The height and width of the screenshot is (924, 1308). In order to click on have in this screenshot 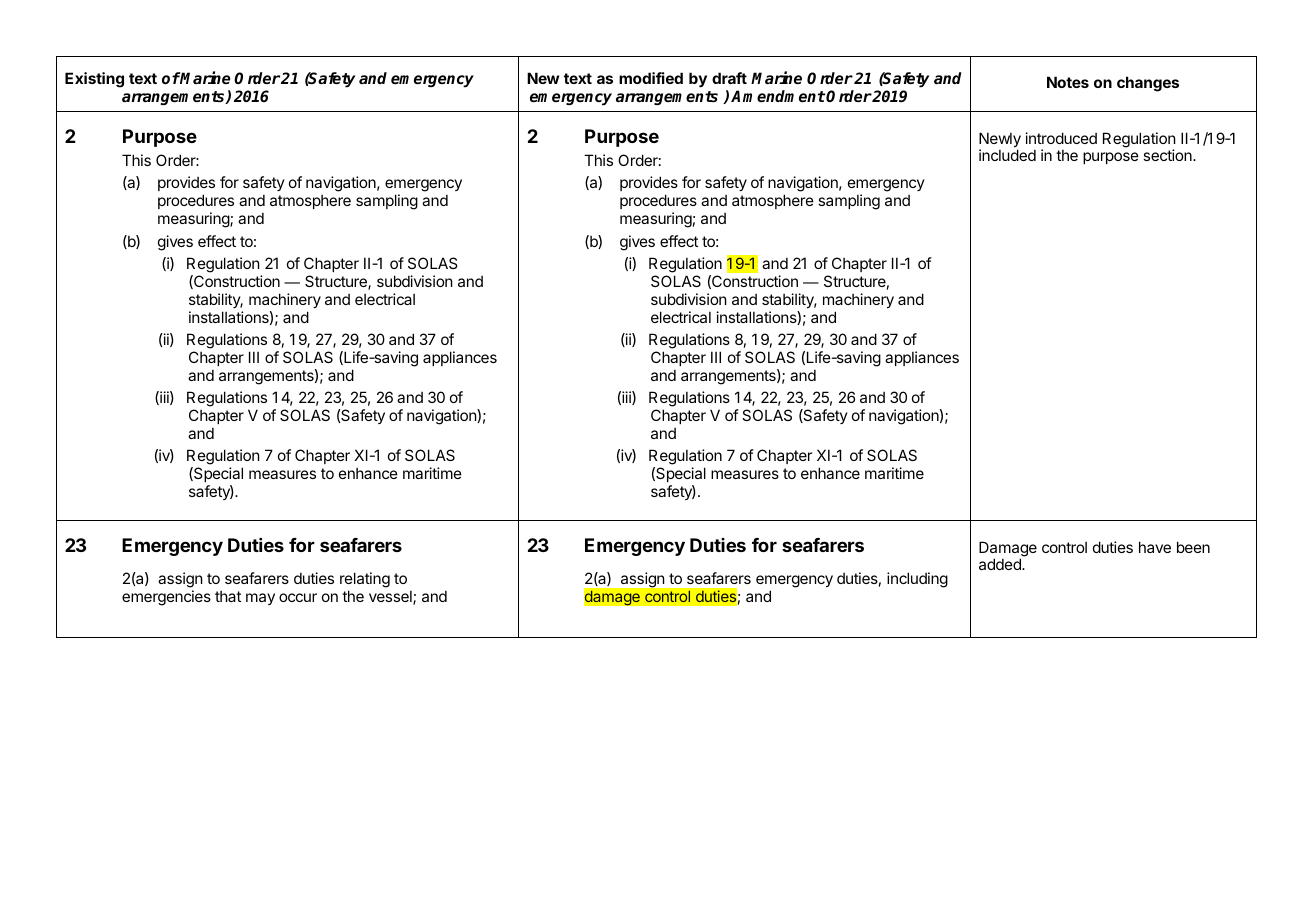, I will do `click(1155, 547)`.
